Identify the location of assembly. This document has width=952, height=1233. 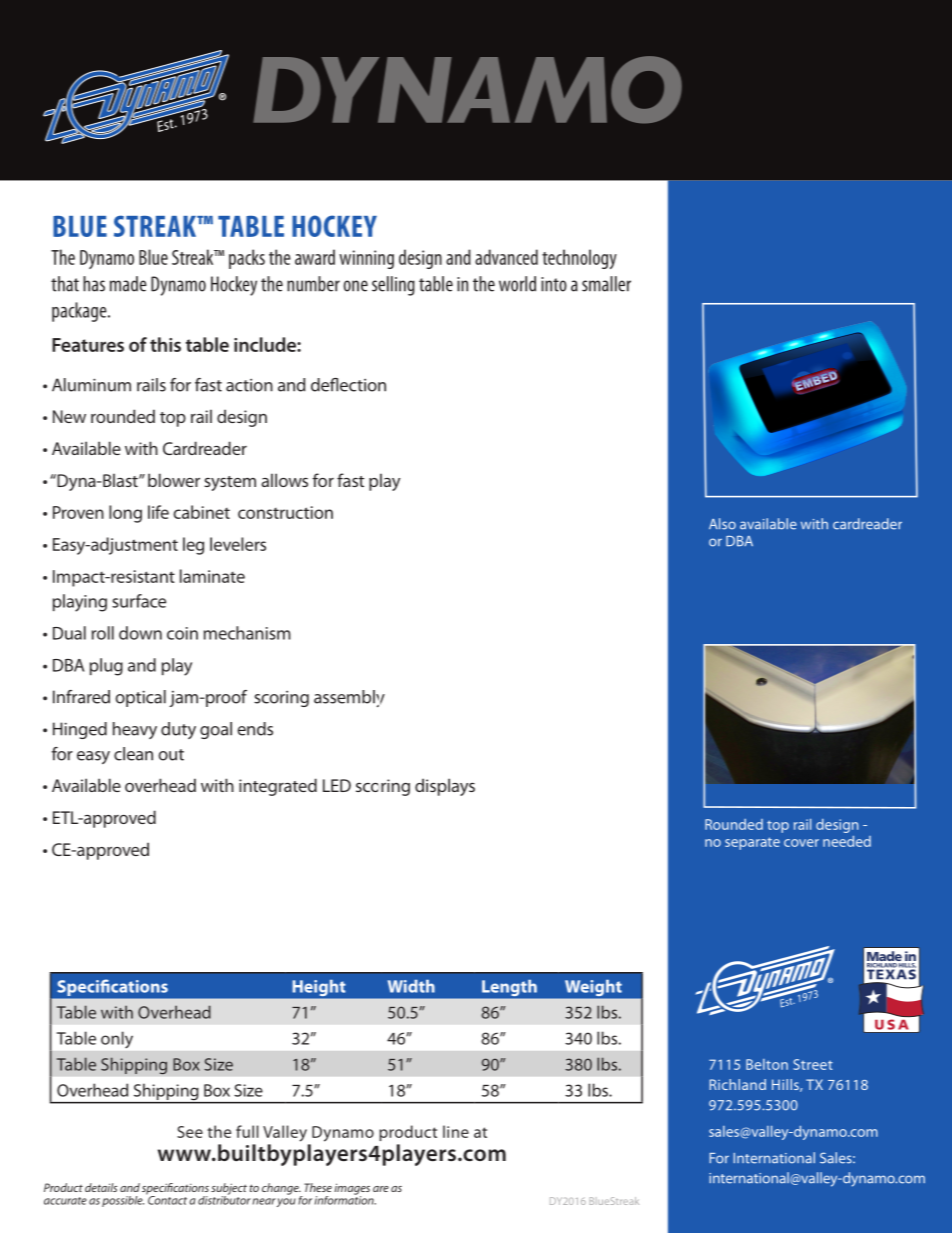
(349, 699).
